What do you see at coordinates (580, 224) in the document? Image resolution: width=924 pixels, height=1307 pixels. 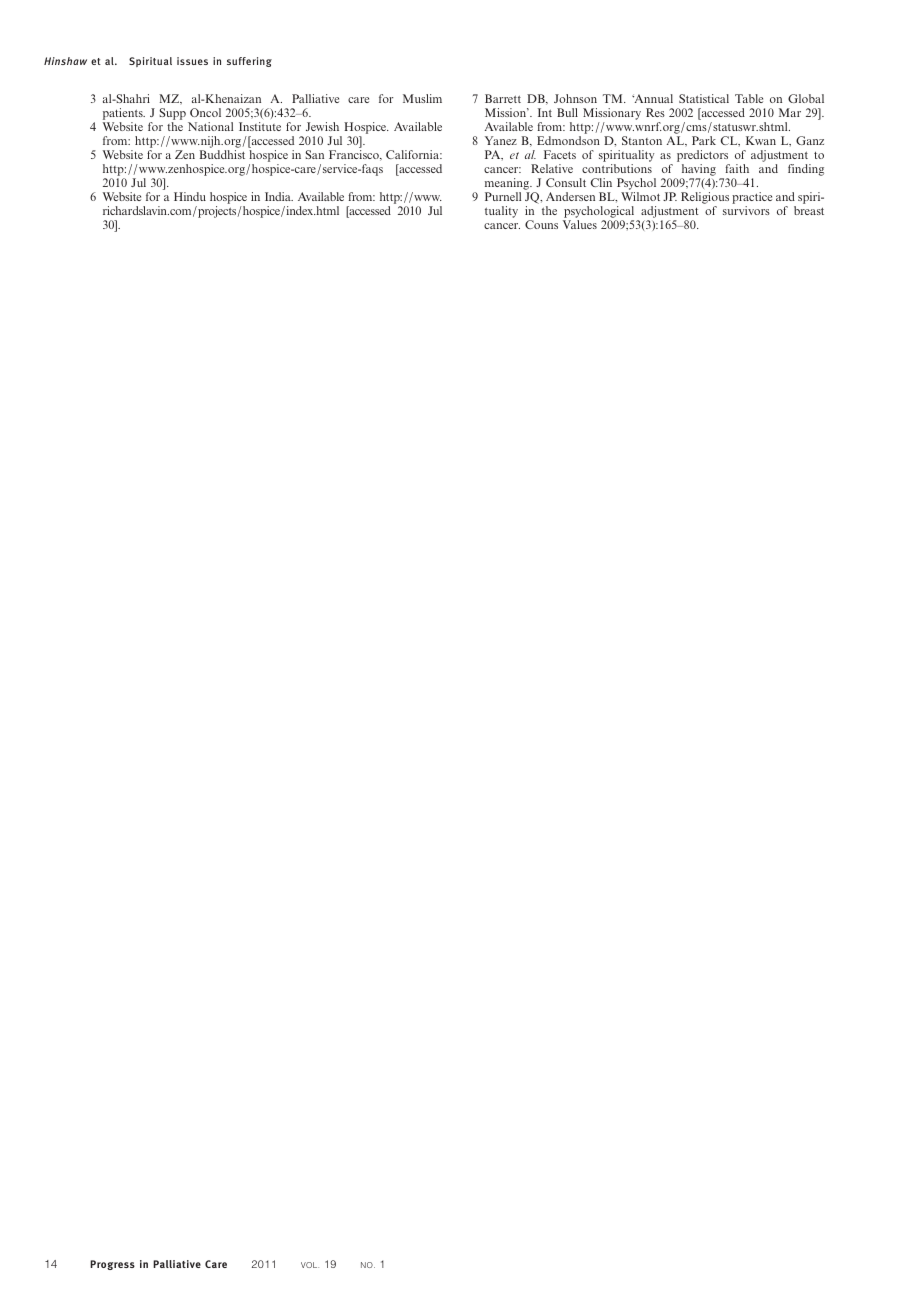 I see `Values` at bounding box center [580, 224].
